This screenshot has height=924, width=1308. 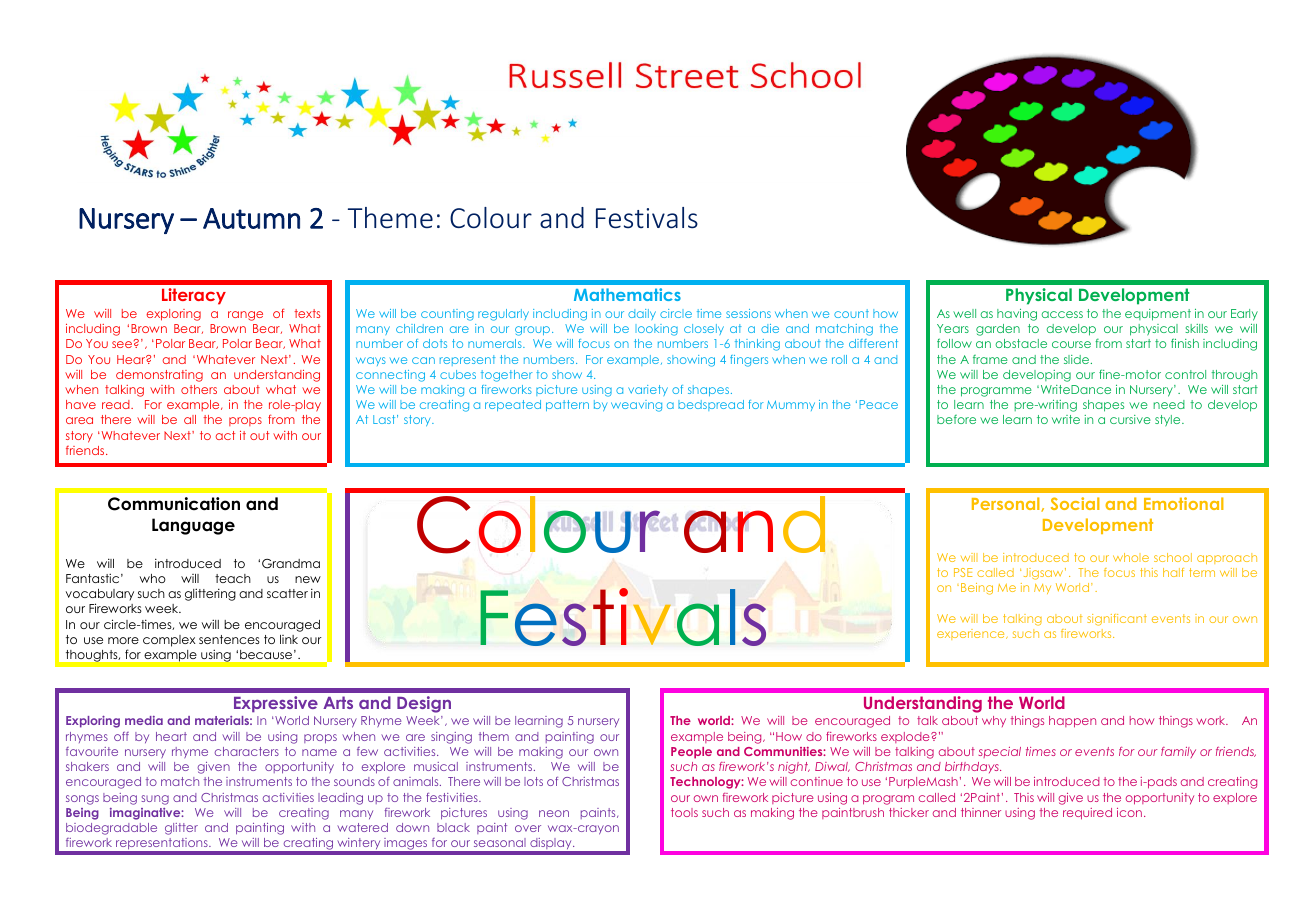 What do you see at coordinates (193, 526) in the screenshot?
I see `Language` at bounding box center [193, 526].
